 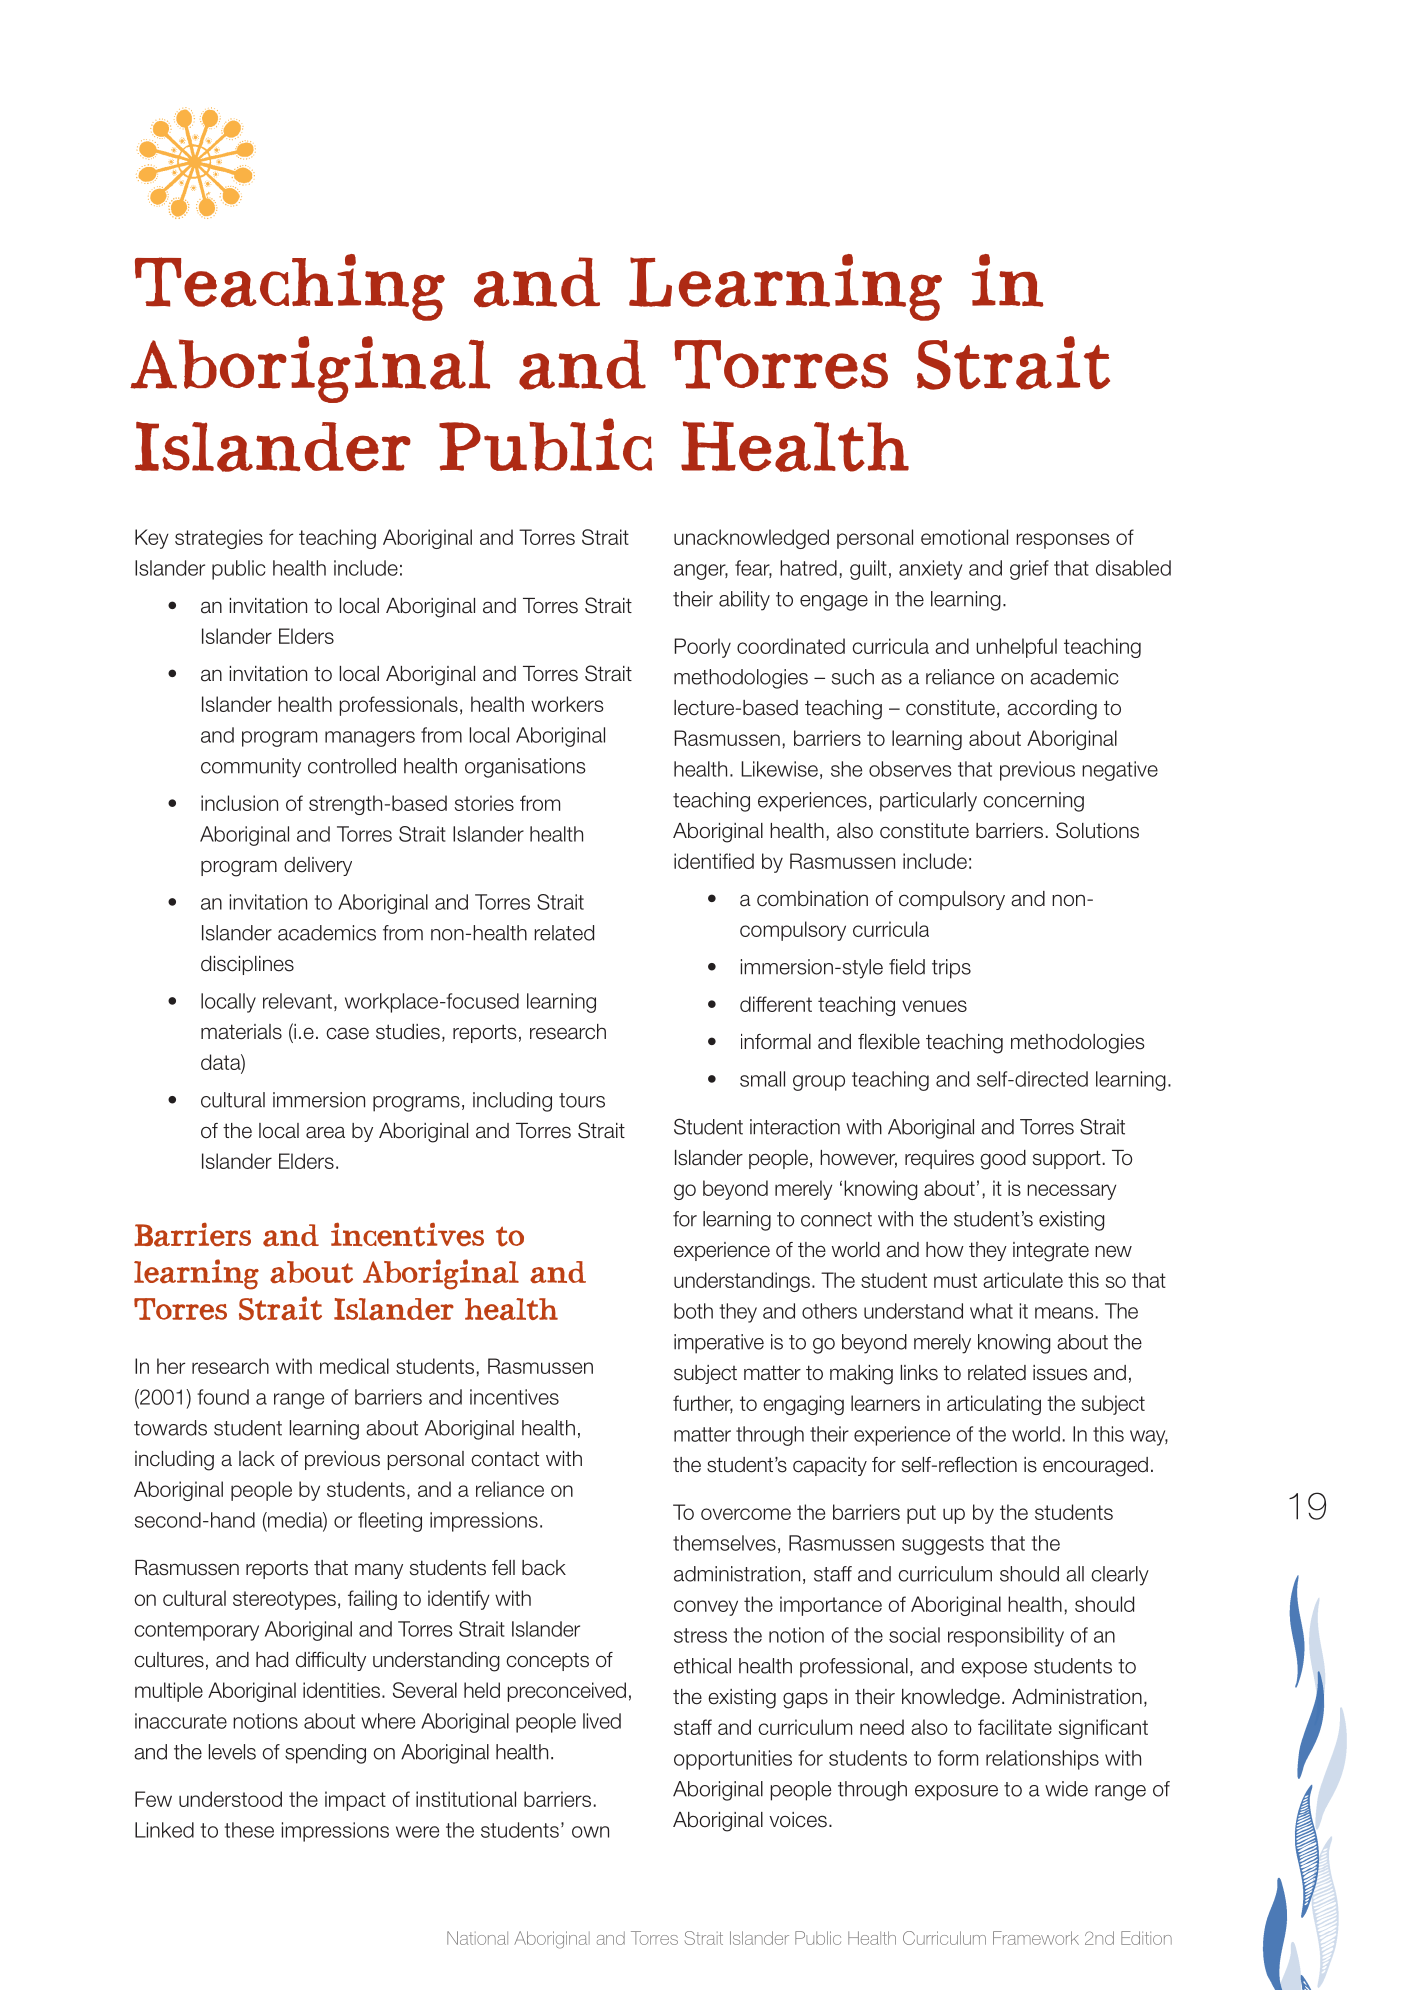 What do you see at coordinates (943, 1545) in the document?
I see `suggests` at bounding box center [943, 1545].
